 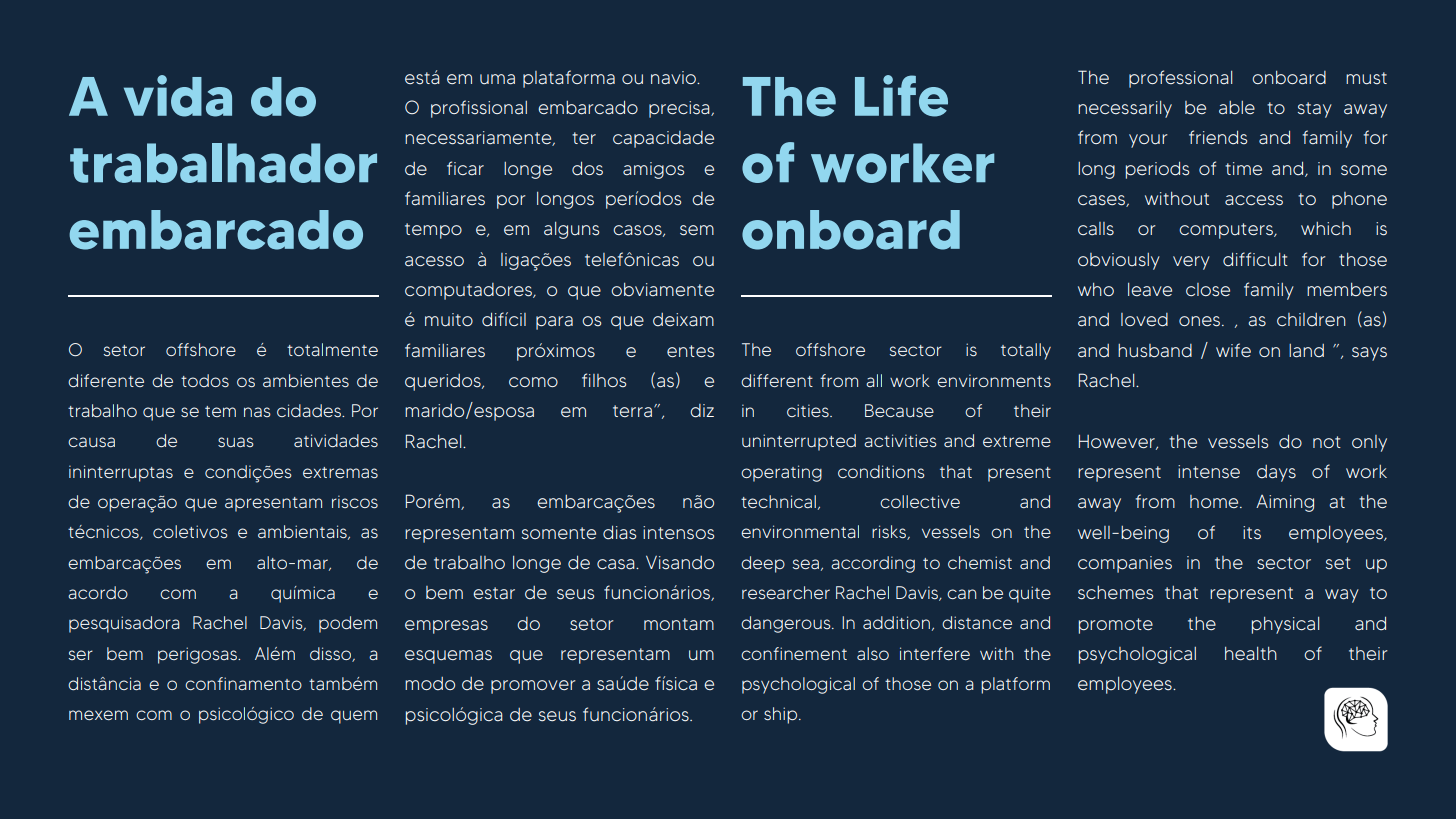 What do you see at coordinates (430, 684) in the screenshot?
I see `modo` at bounding box center [430, 684].
